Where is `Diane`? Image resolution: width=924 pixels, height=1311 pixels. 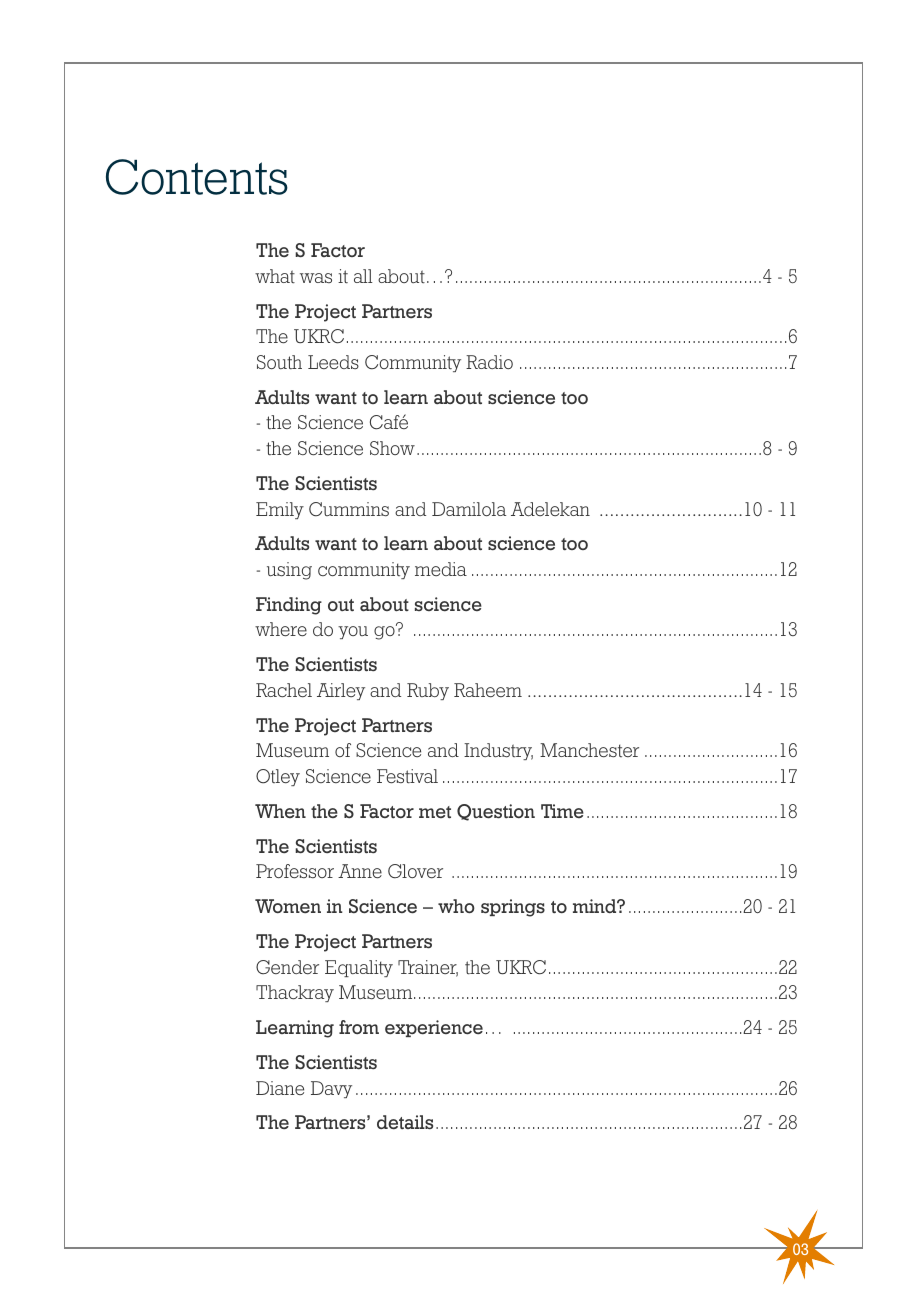 Diane is located at coordinates (280, 1088).
